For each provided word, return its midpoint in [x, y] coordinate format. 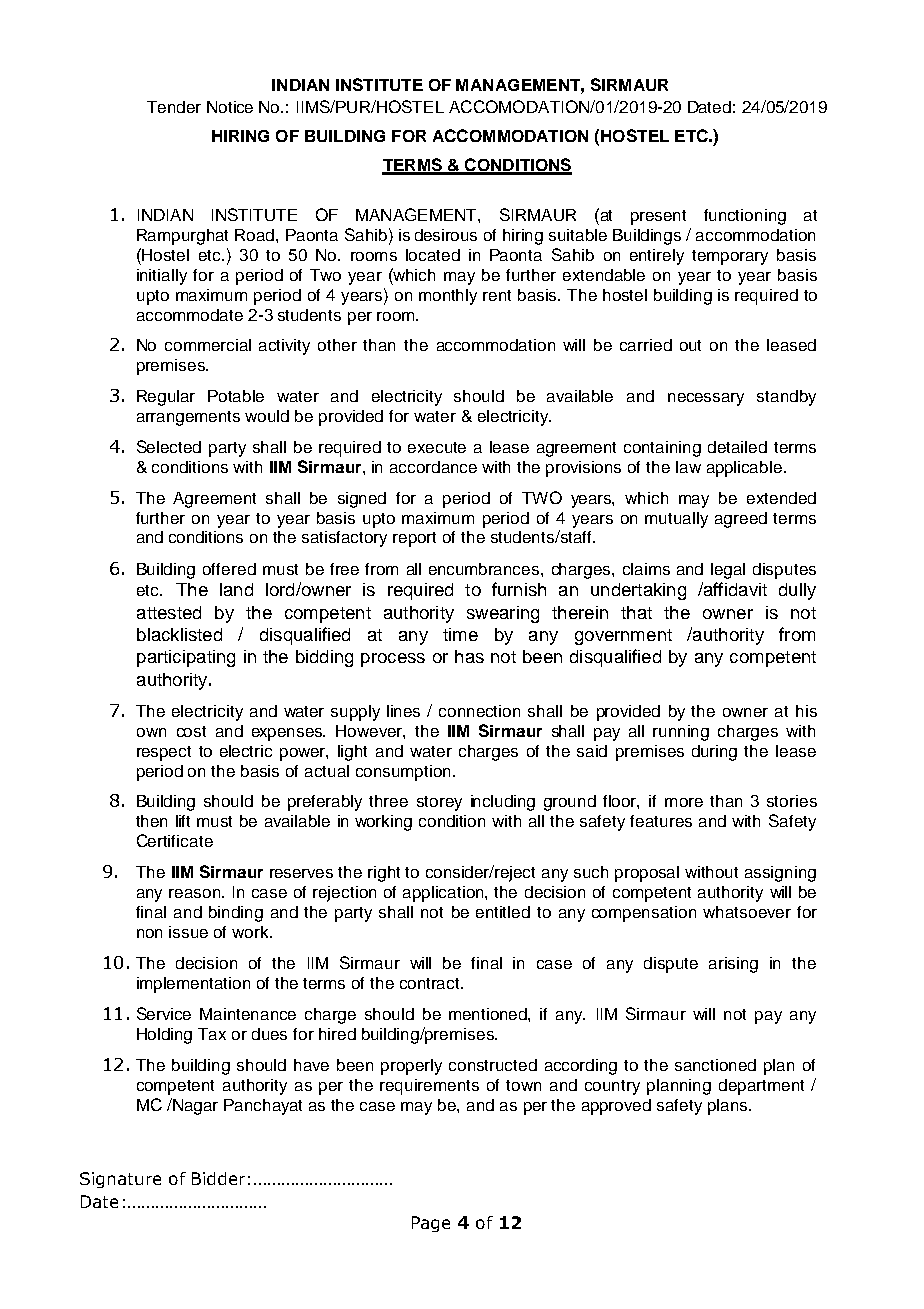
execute [437, 447]
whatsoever [747, 912]
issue [188, 932]
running [681, 733]
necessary [706, 399]
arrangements [188, 418]
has [469, 656]
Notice [230, 107]
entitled [503, 912]
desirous [446, 235]
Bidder [218, 1178]
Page [431, 1224]
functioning [745, 217]
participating [186, 658]
